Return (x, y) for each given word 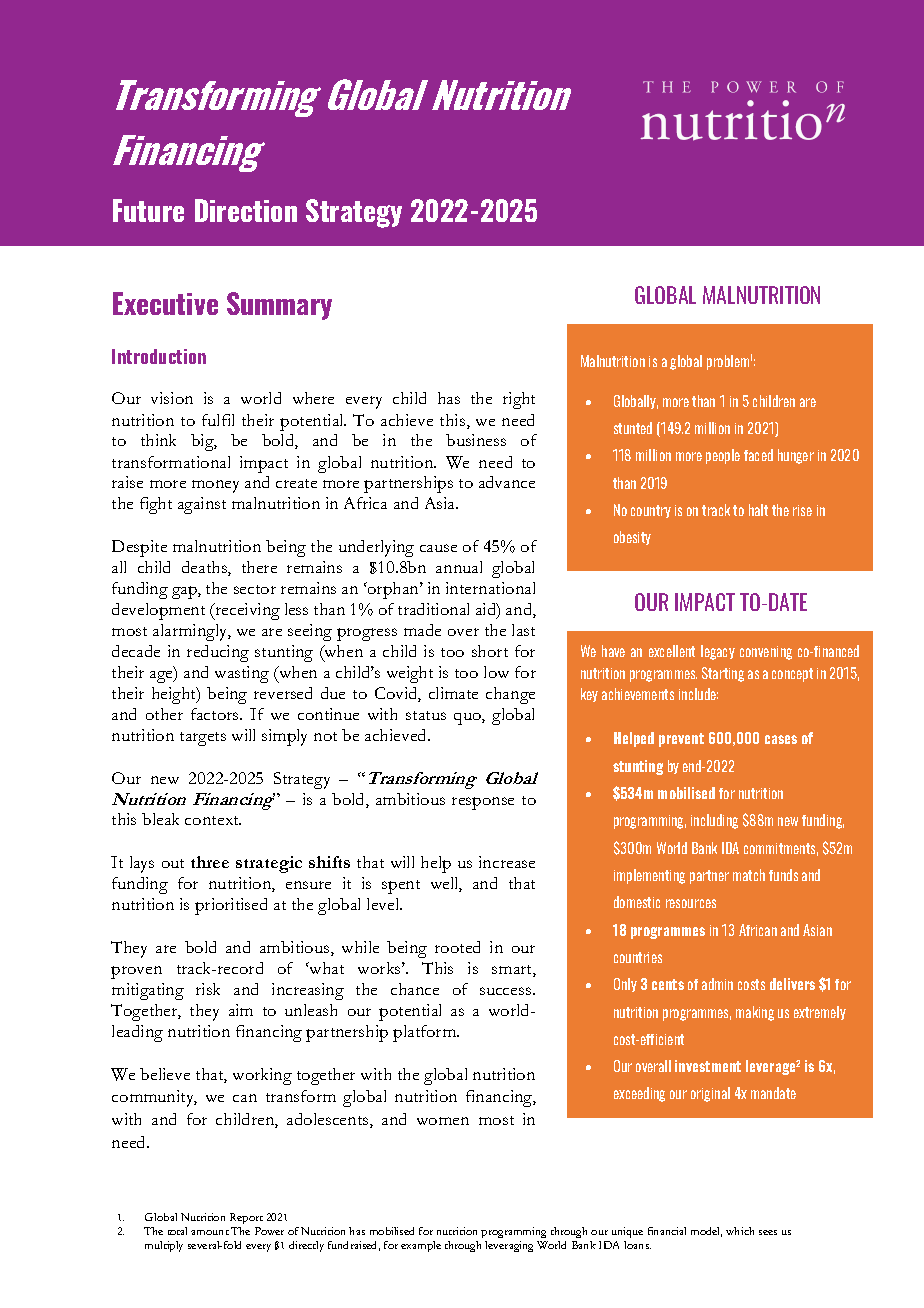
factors (216, 714)
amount (210, 1232)
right (519, 400)
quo (468, 719)
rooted (457, 947)
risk (208, 989)
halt (758, 510)
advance (507, 482)
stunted (633, 428)
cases (781, 739)
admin (717, 984)
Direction (246, 210)
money (215, 486)
